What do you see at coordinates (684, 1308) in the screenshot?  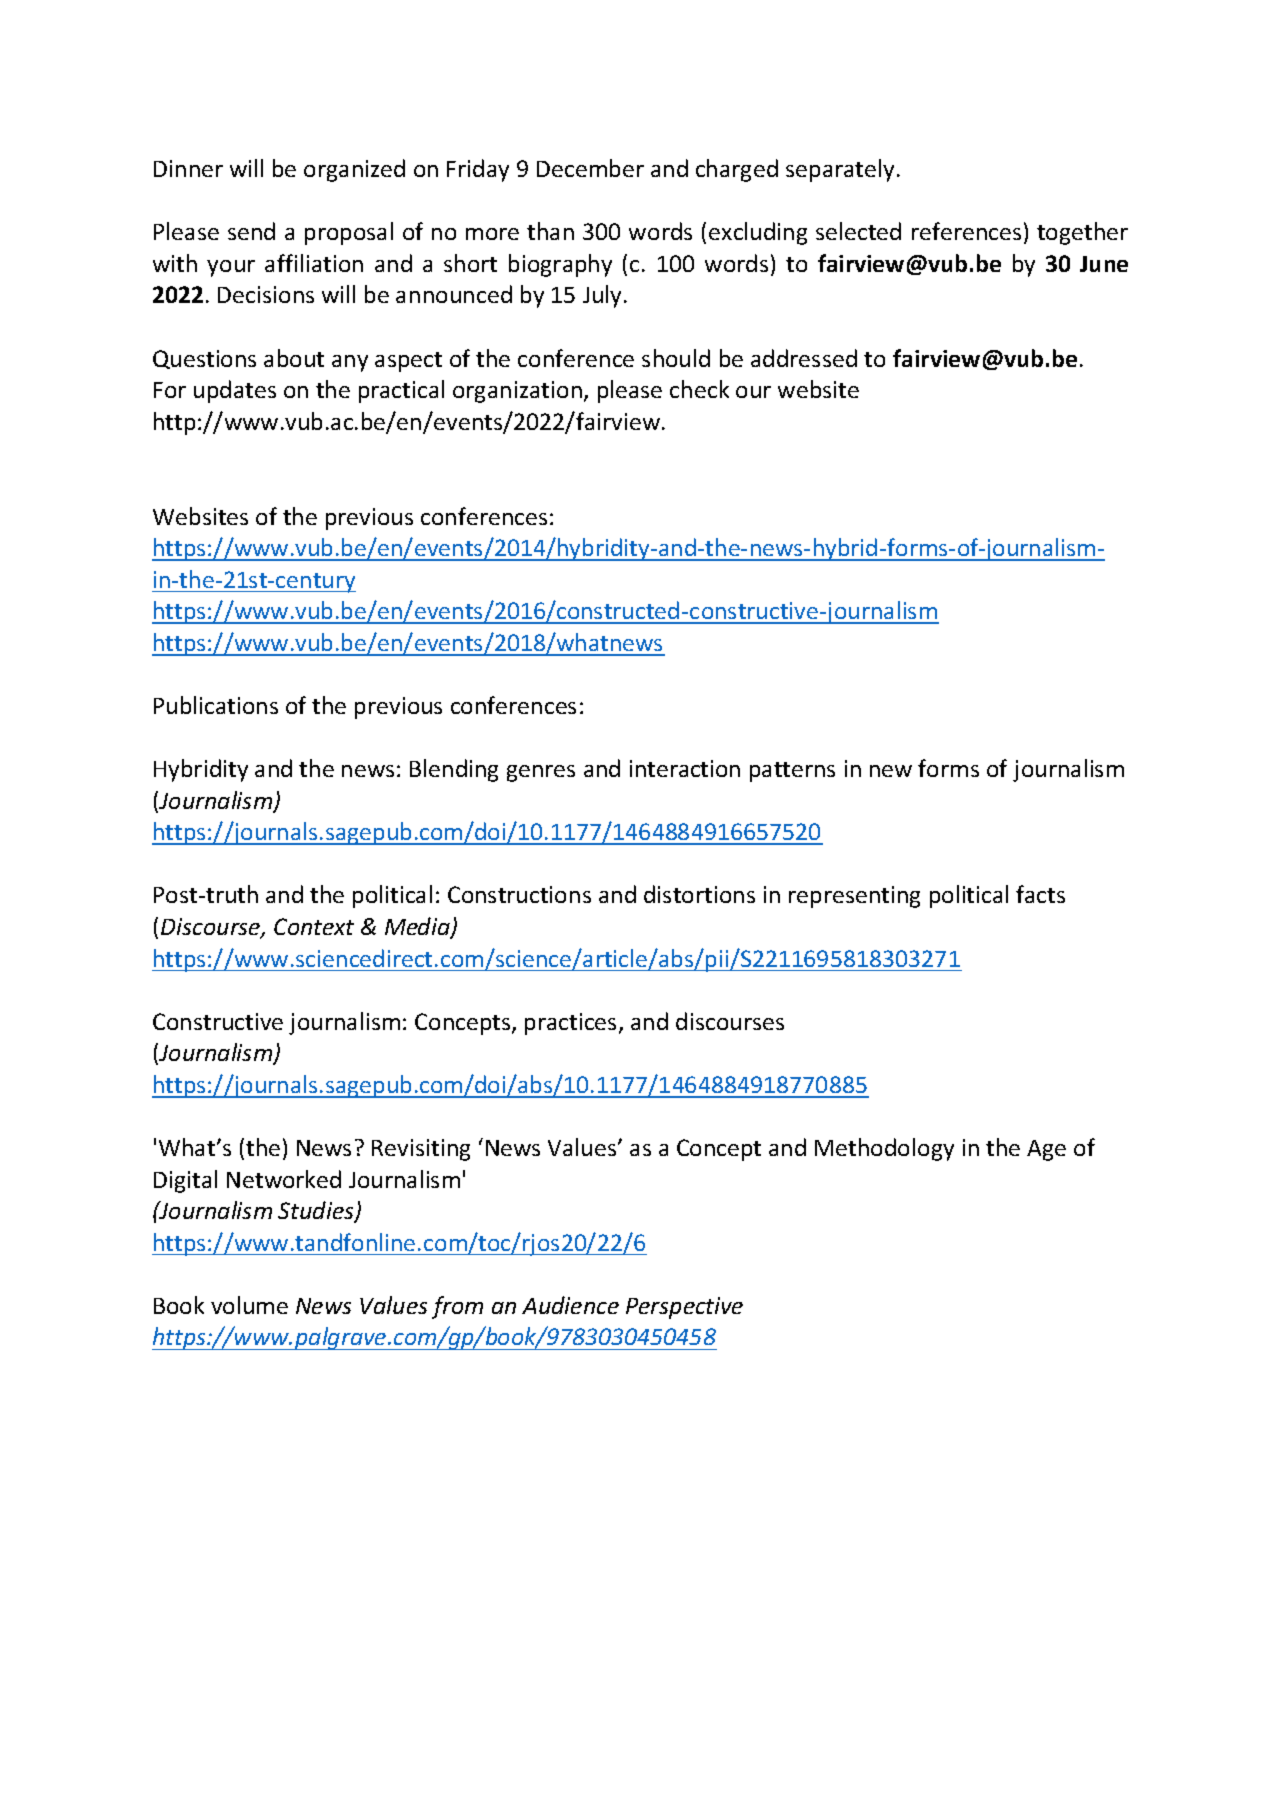 I see `Perspective` at bounding box center [684, 1308].
